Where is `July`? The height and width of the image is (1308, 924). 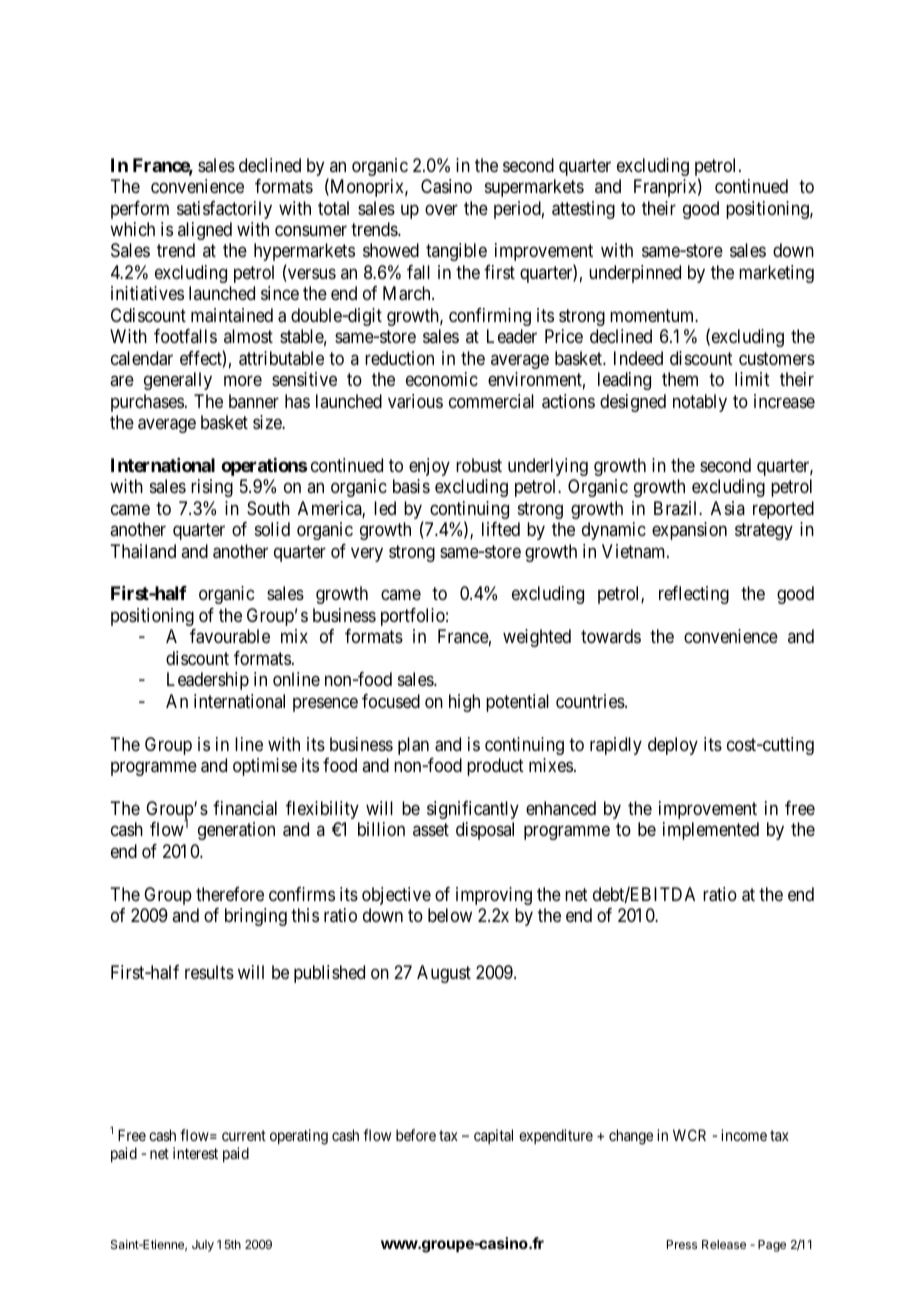 July is located at coordinates (203, 1246).
